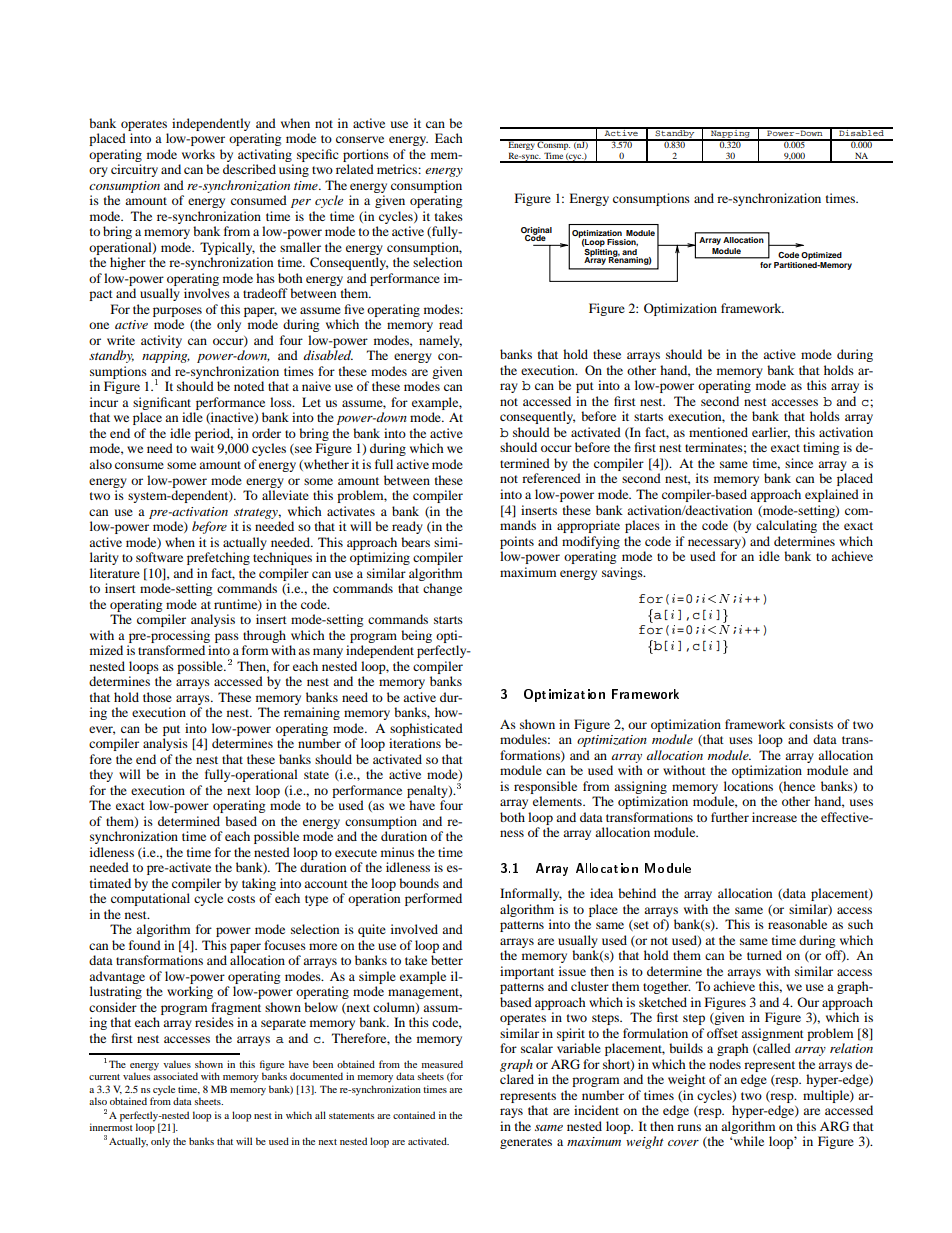 The width and height of the document is (952, 1233). Describe the element at coordinates (771, 433) in the document. I see `earlier` at that location.
